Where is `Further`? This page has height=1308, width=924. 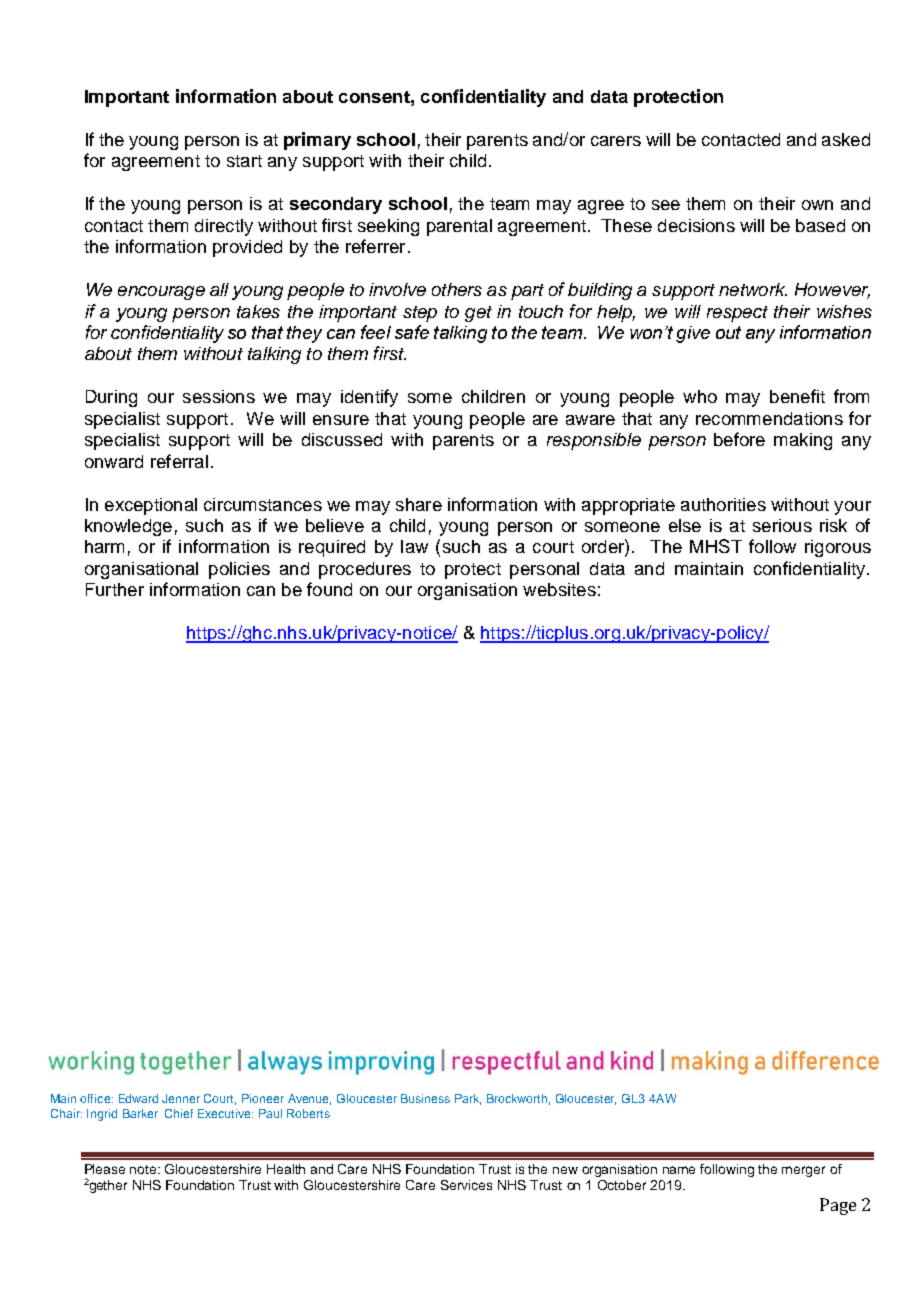 Further is located at coordinates (115, 589).
